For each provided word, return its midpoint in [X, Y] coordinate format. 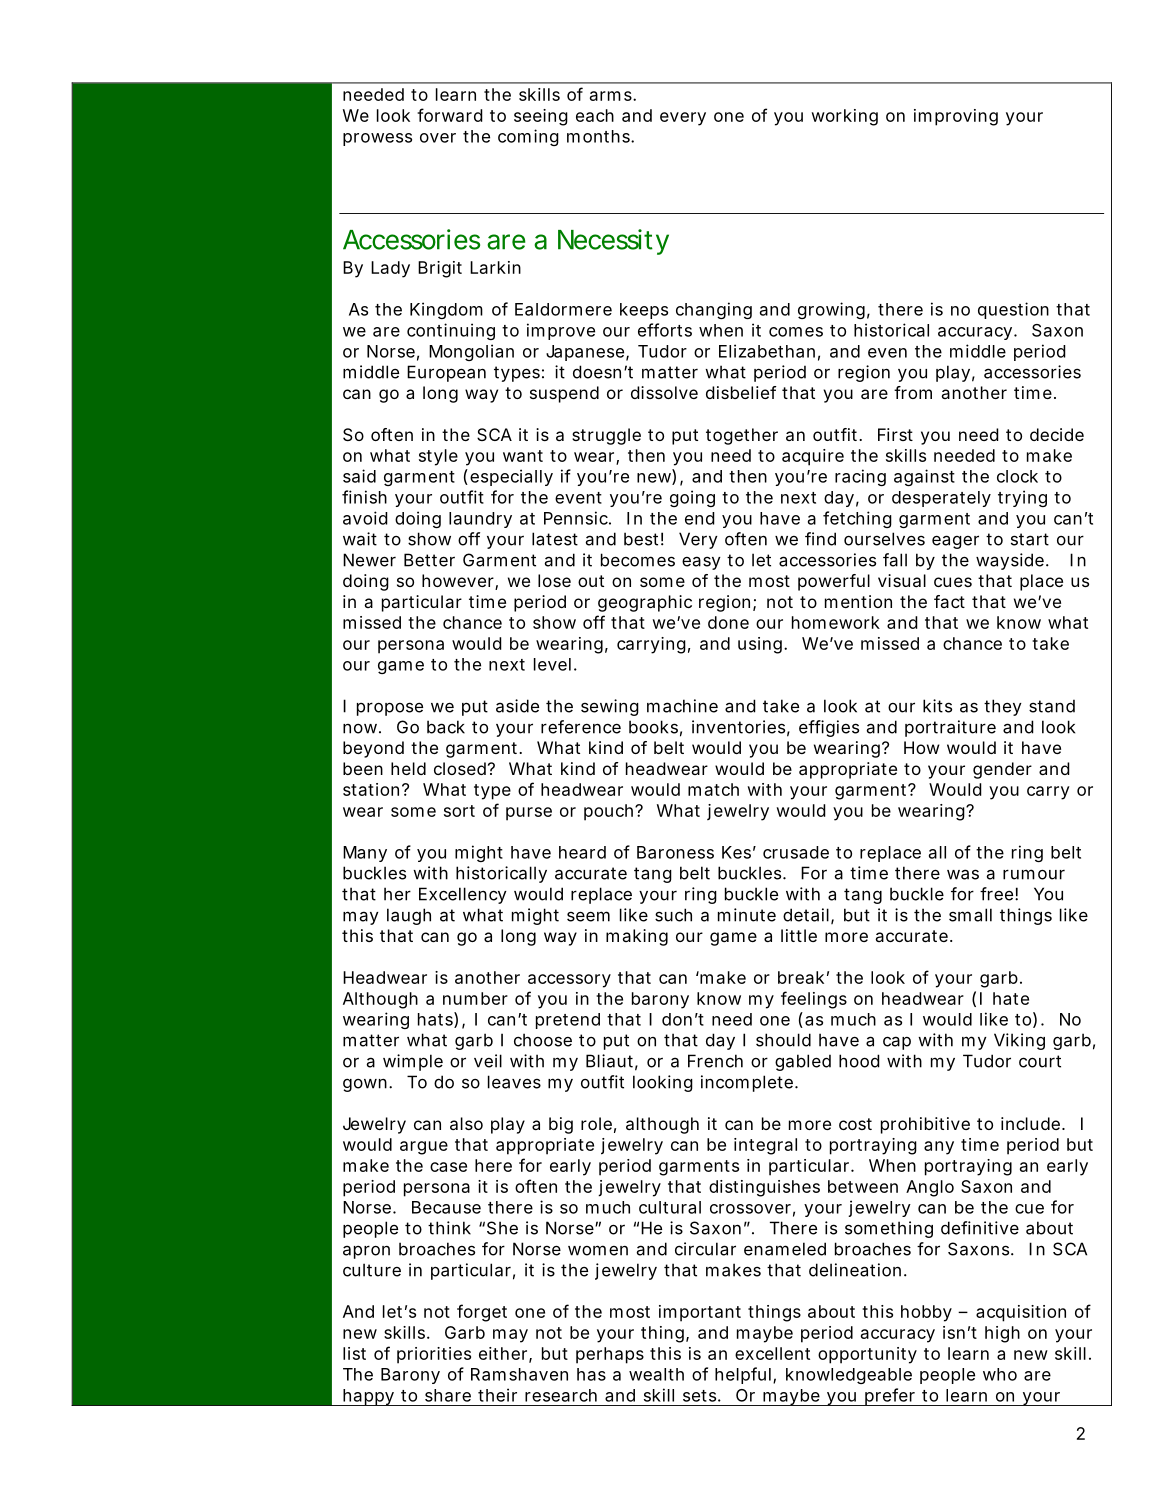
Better [429, 560]
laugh [409, 916]
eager [955, 542]
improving [956, 117]
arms [612, 96]
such [673, 915]
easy [701, 563]
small [970, 915]
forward [450, 115]
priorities [434, 1355]
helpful [743, 1375]
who [1000, 1374]
